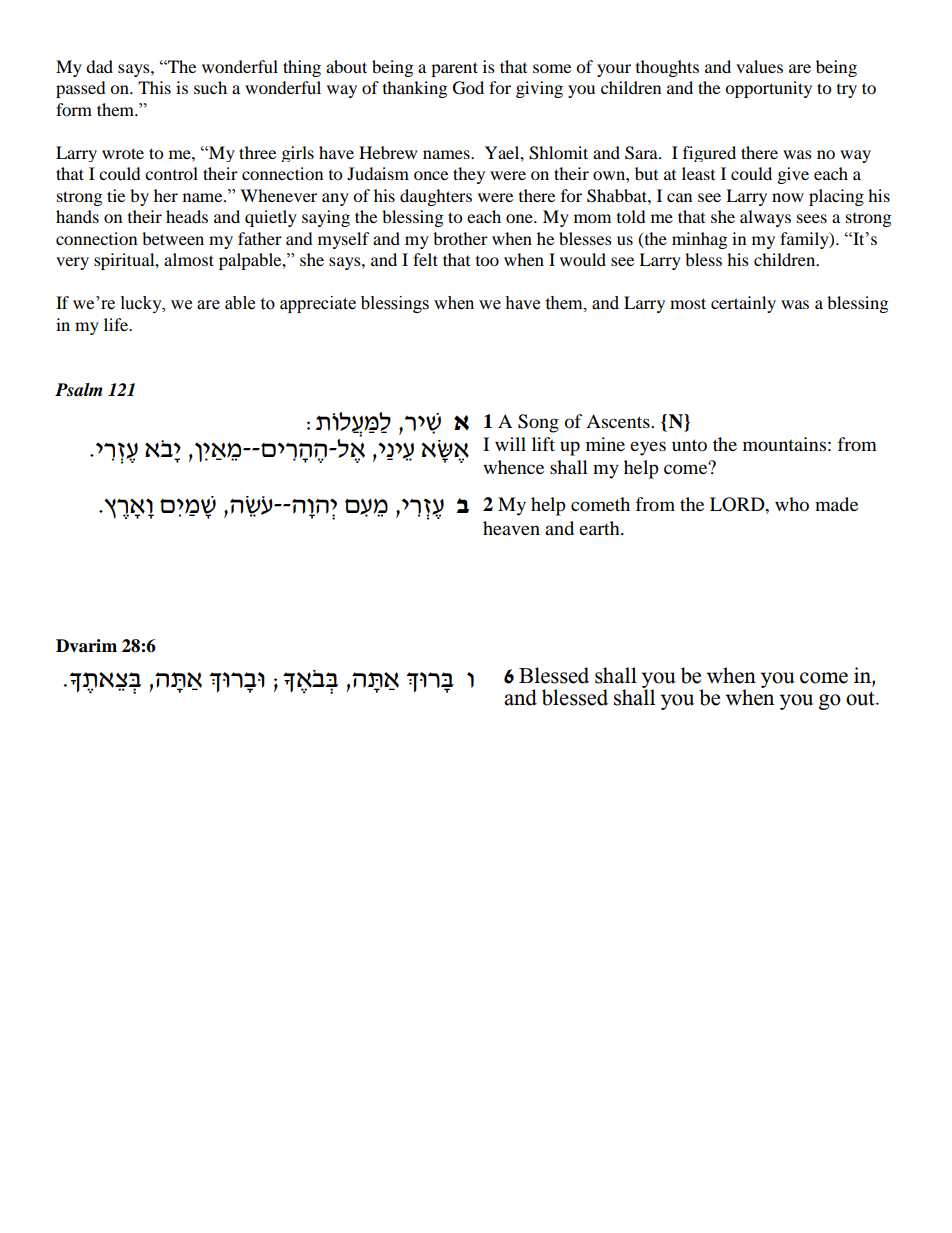 This image has width=952, height=1233. I want to click on opportunity, so click(768, 89).
